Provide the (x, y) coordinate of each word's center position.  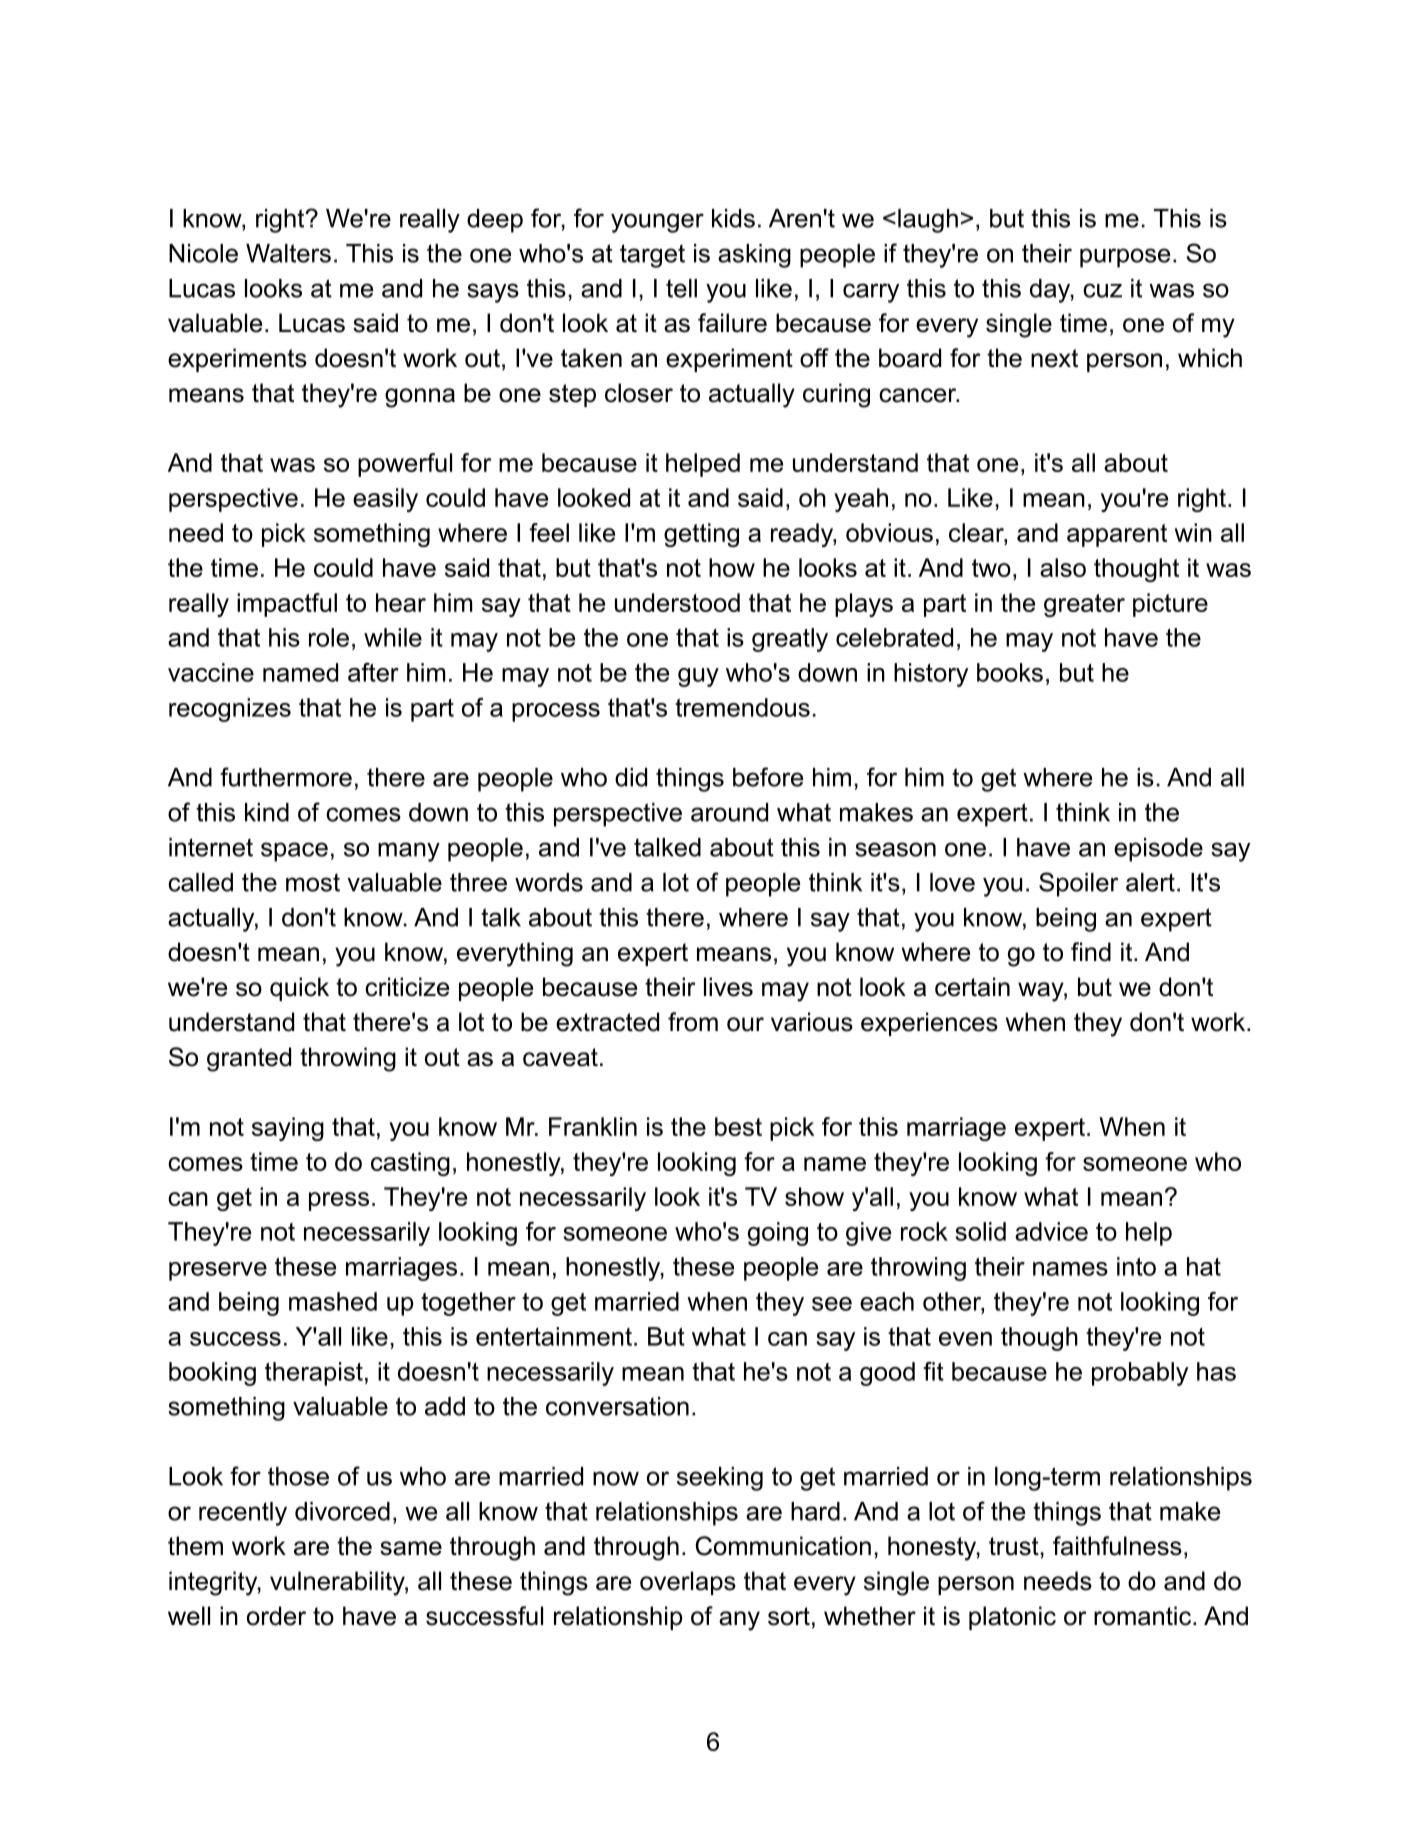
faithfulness (1117, 1546)
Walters (288, 253)
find (1091, 952)
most (313, 882)
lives (728, 987)
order (276, 1616)
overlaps (688, 1583)
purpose (1125, 258)
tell (681, 288)
